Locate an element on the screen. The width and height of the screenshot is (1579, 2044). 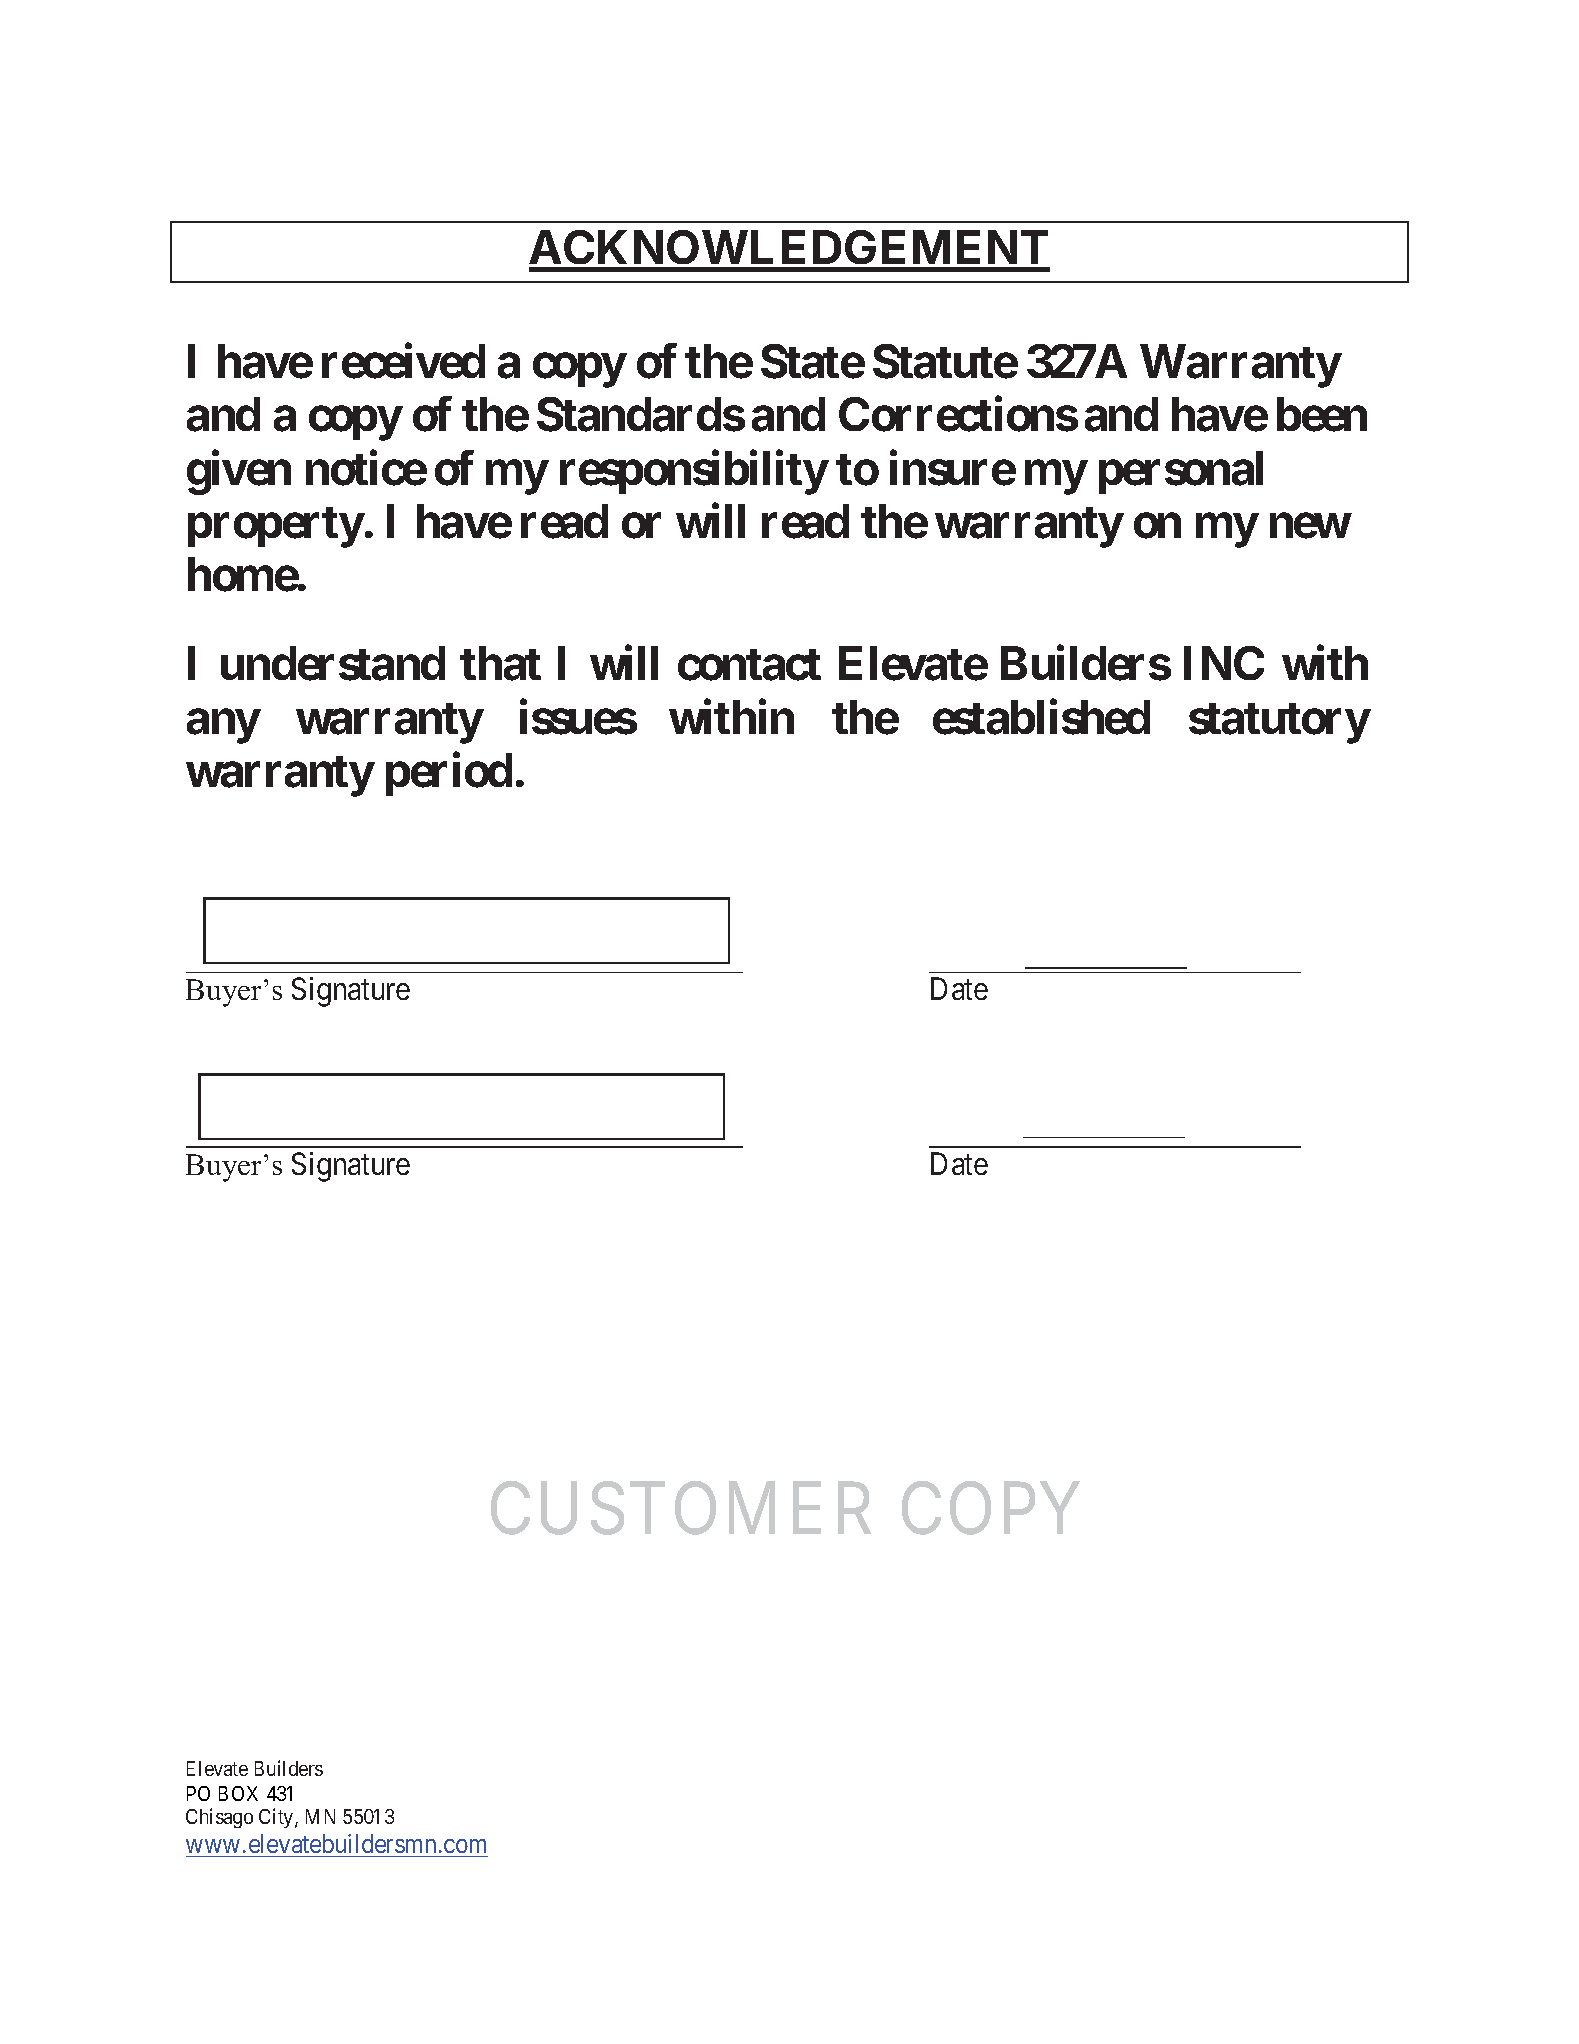
received is located at coordinates (403, 361).
